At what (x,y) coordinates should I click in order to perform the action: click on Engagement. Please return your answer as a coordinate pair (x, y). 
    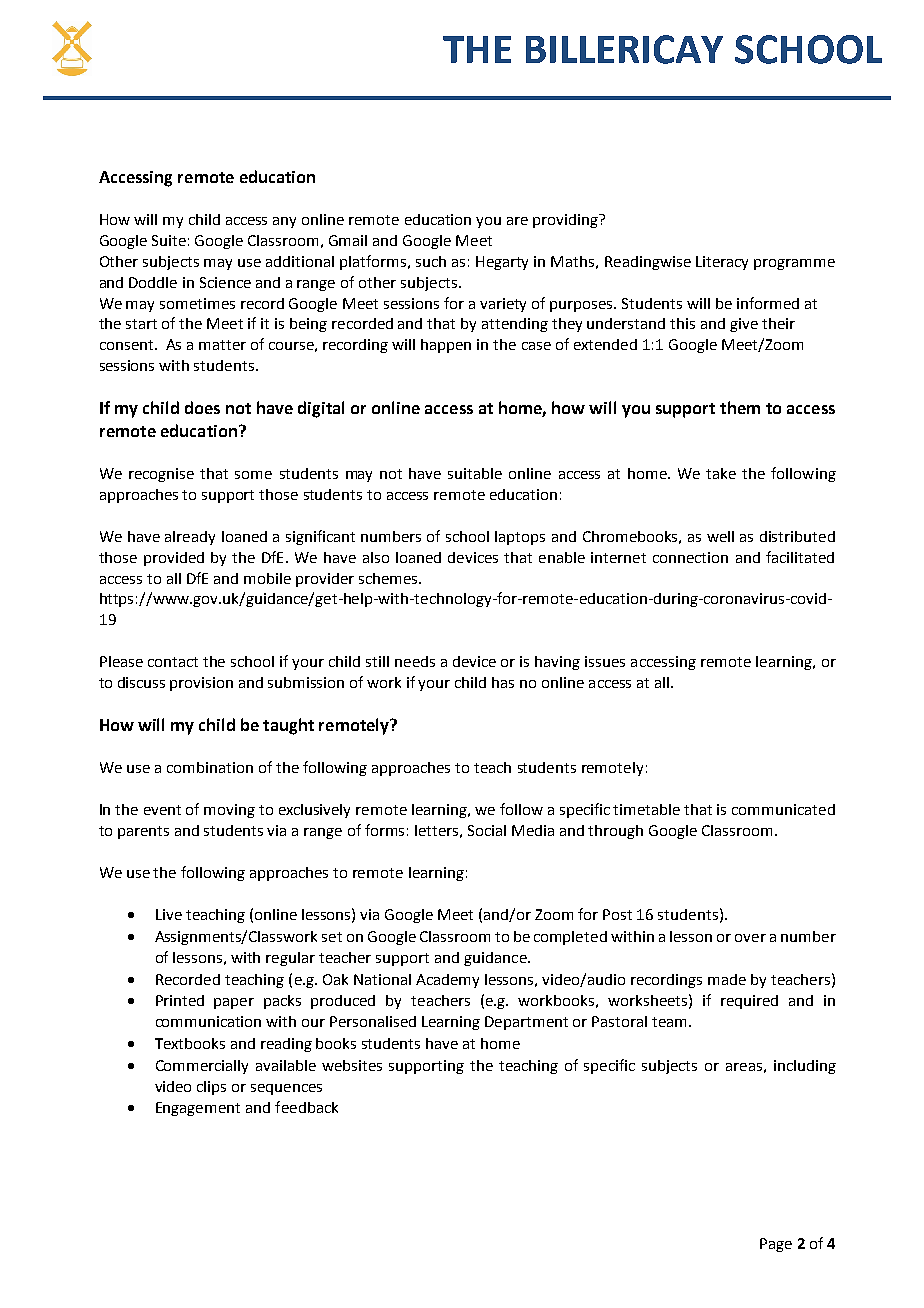
    Looking at the image, I should click on (198, 1109).
